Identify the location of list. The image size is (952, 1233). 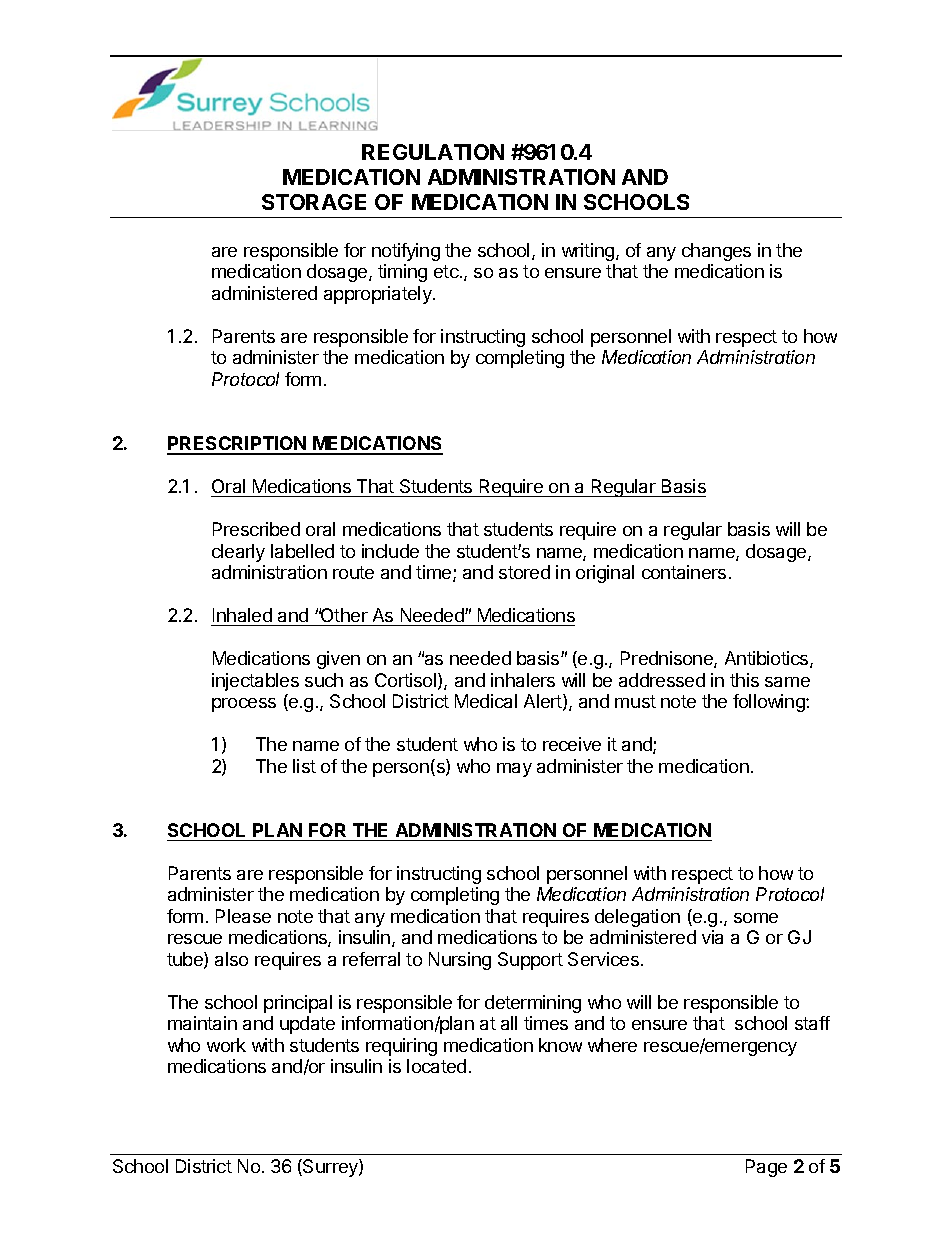
(304, 766).
